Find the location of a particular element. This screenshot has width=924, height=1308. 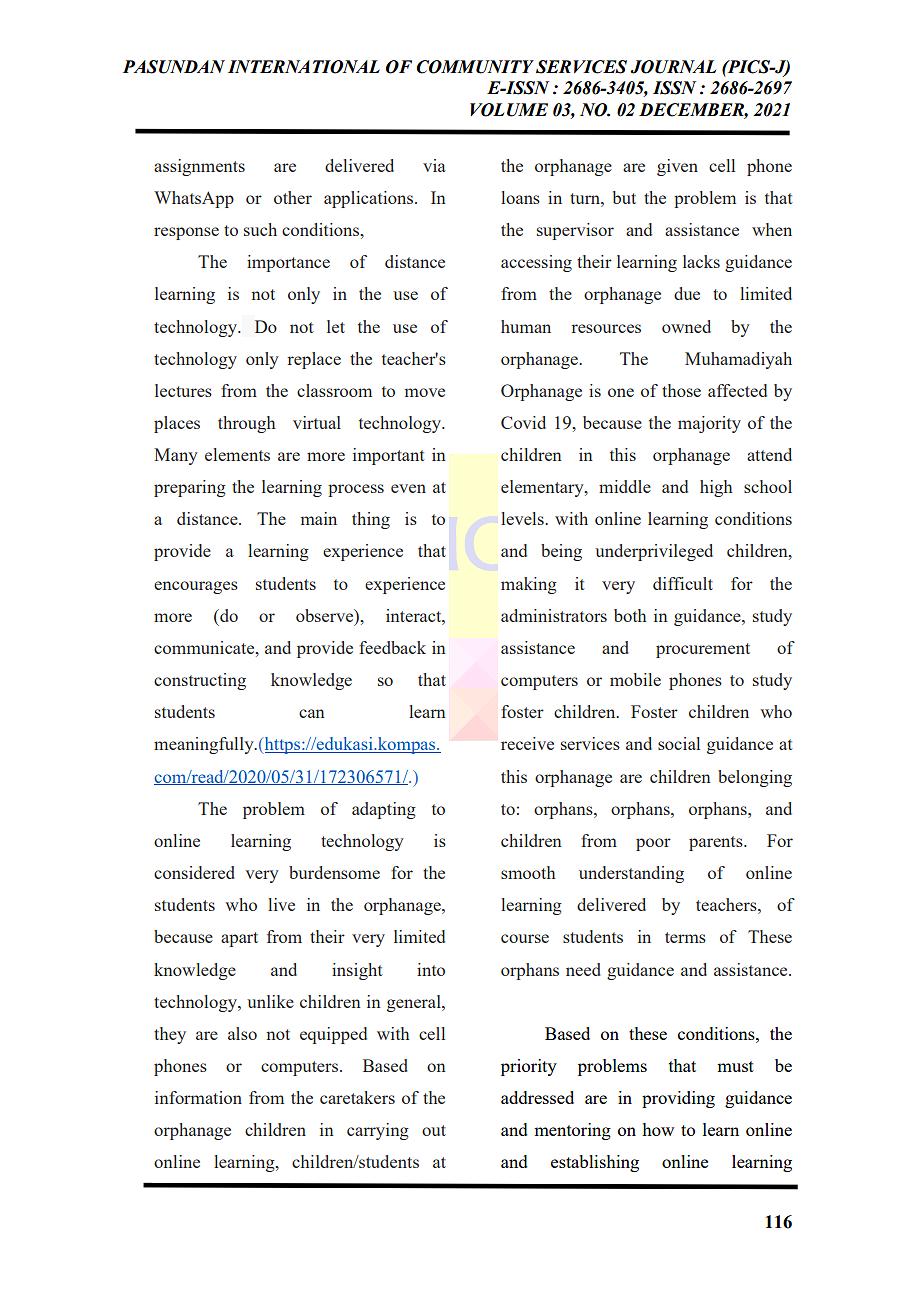

out is located at coordinates (434, 1130).
